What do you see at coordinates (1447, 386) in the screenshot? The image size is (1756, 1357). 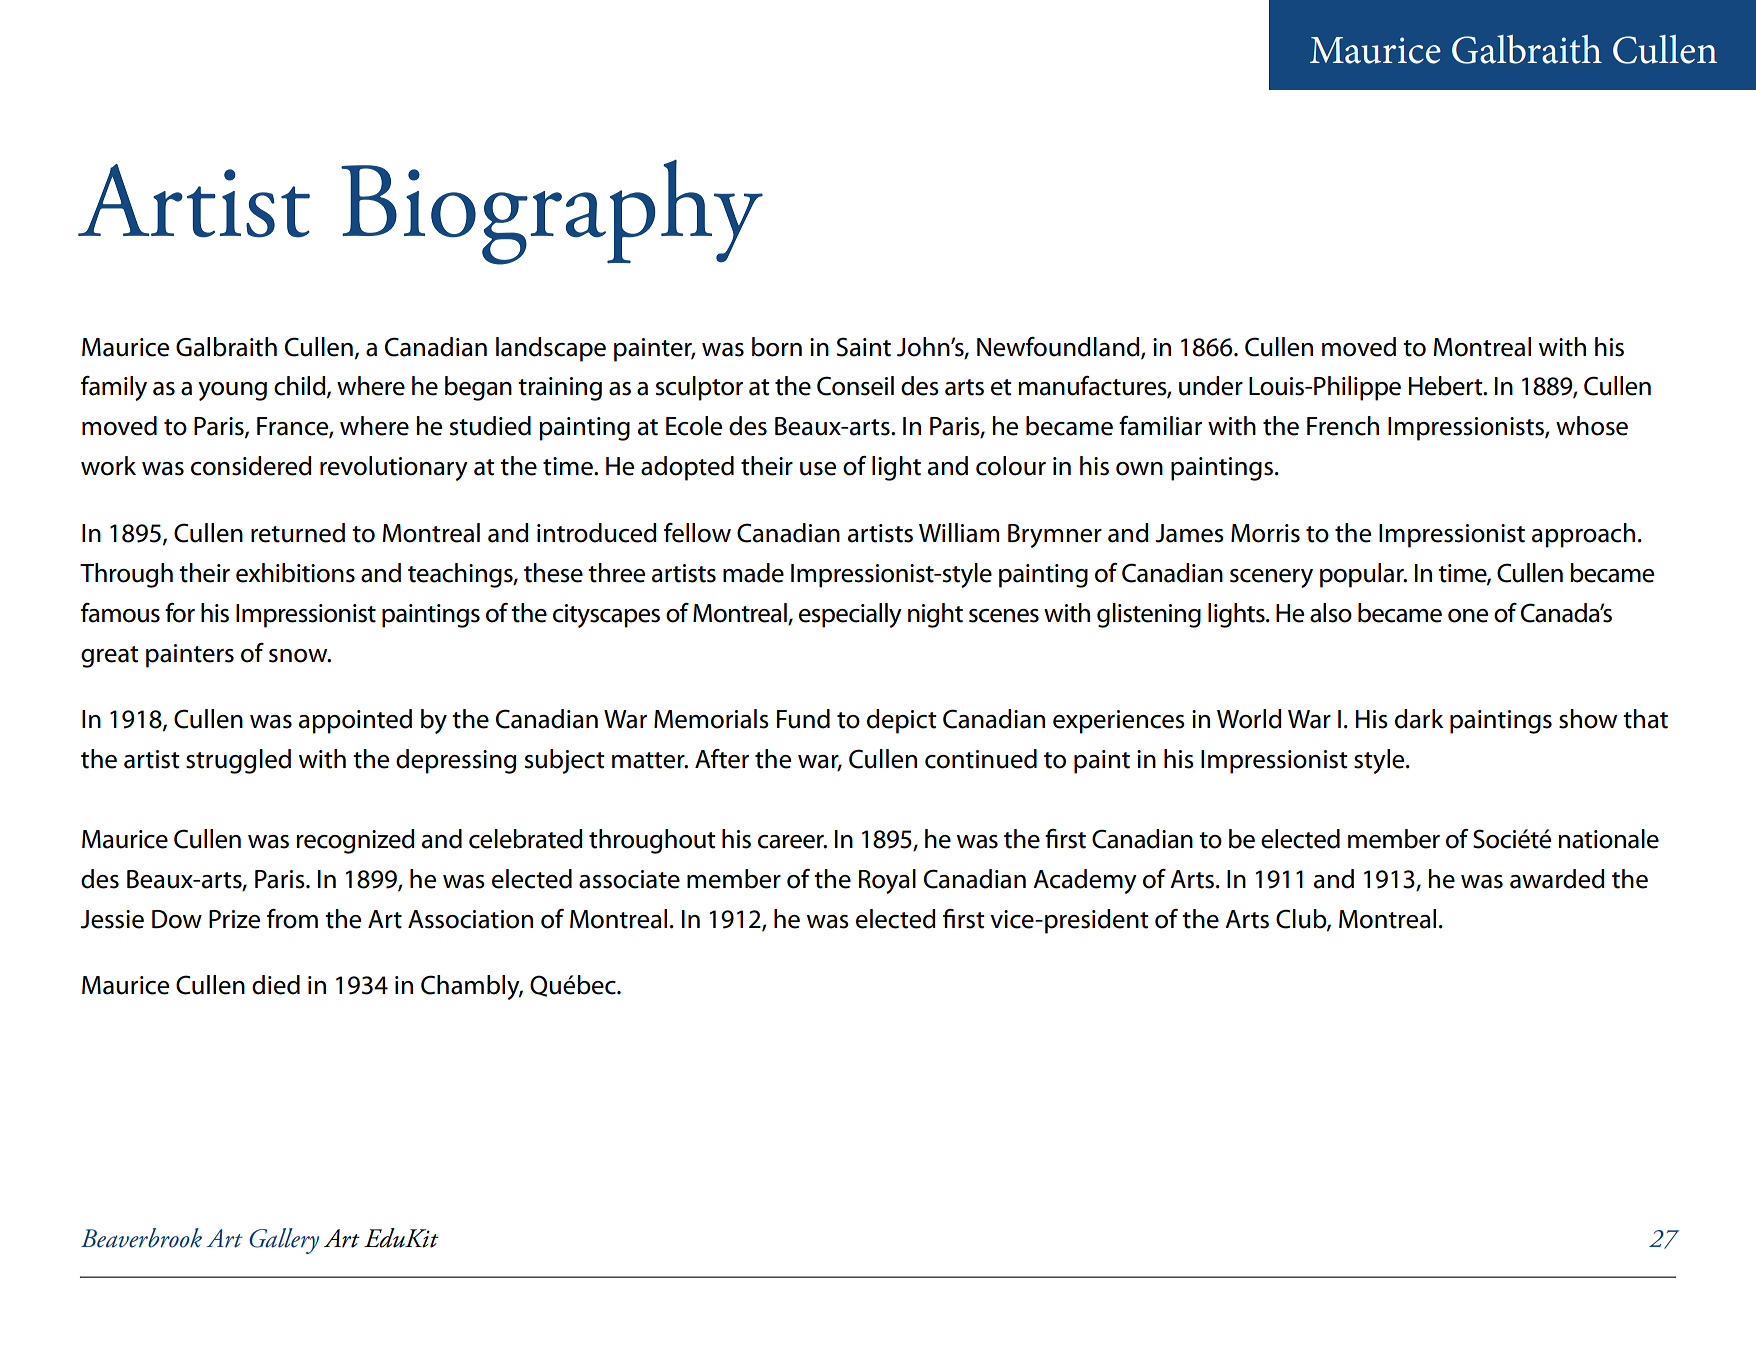 I see `Hebert` at bounding box center [1447, 386].
